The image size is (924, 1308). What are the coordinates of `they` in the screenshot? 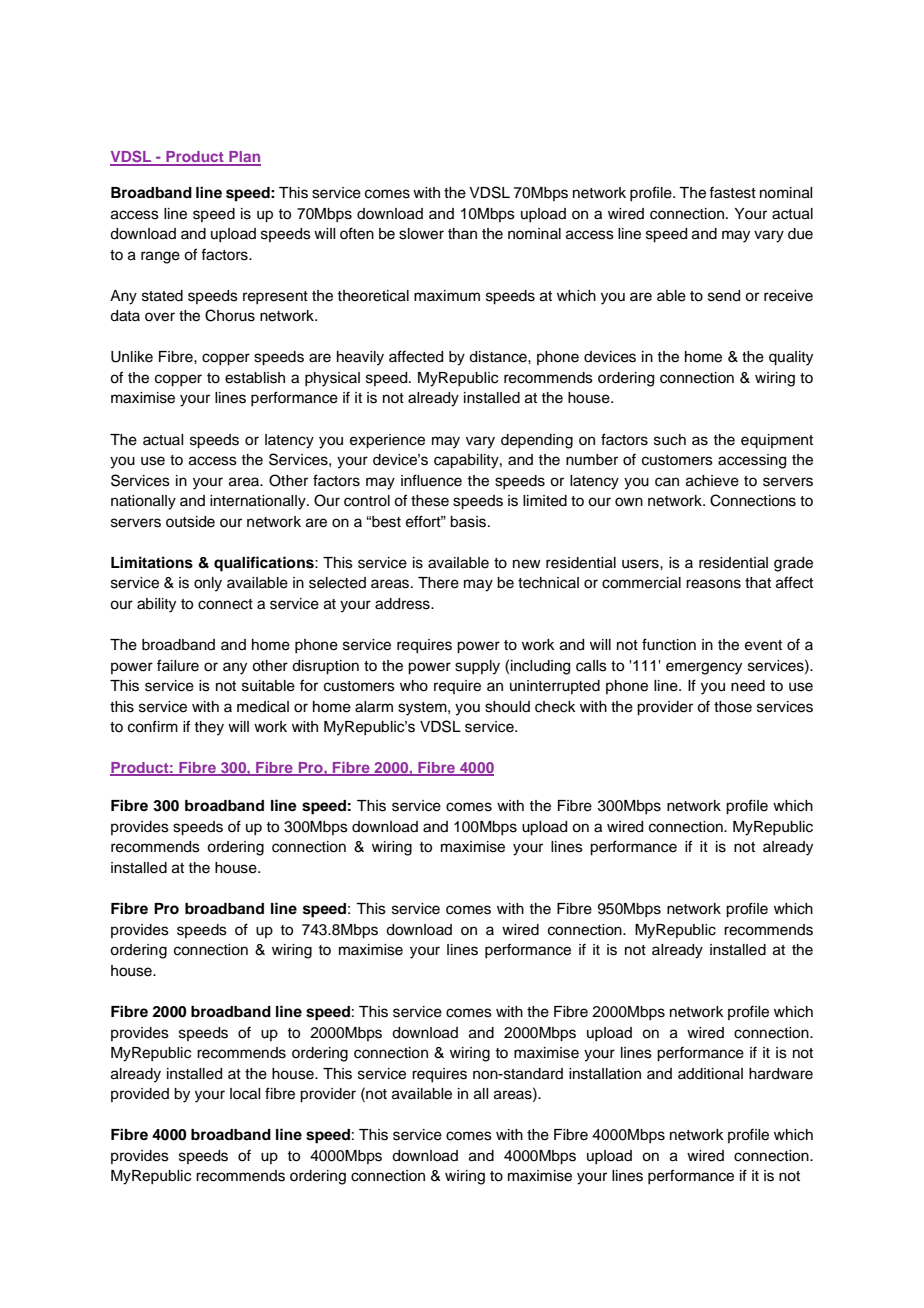 It's located at (209, 728).
